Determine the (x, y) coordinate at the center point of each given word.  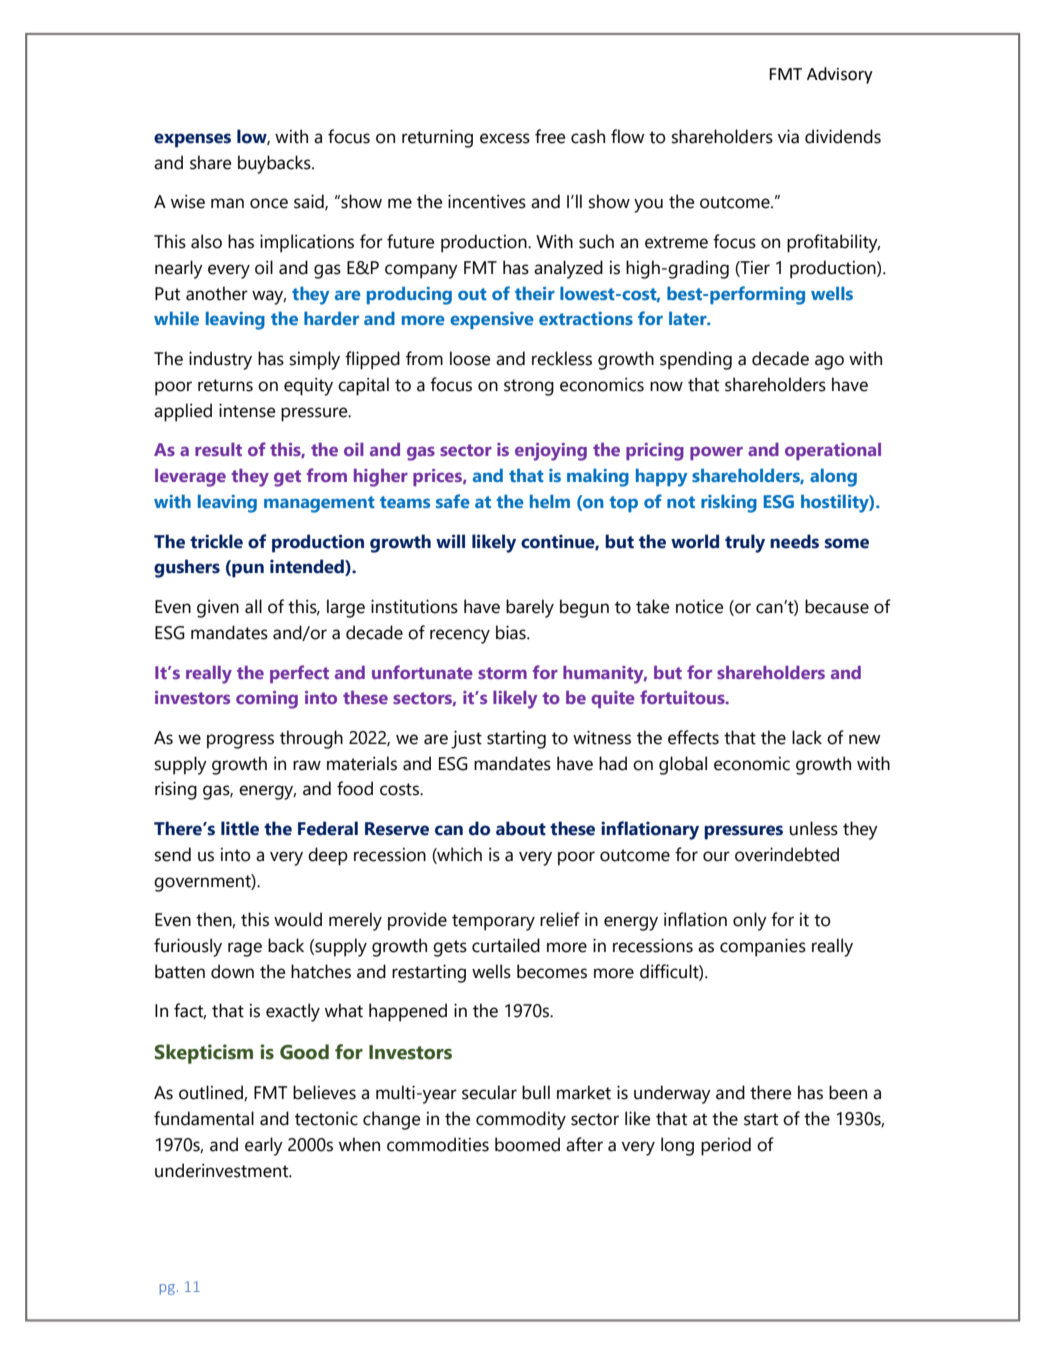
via (788, 136)
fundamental (204, 1118)
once (269, 203)
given (218, 608)
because (837, 606)
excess (505, 138)
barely (530, 608)
